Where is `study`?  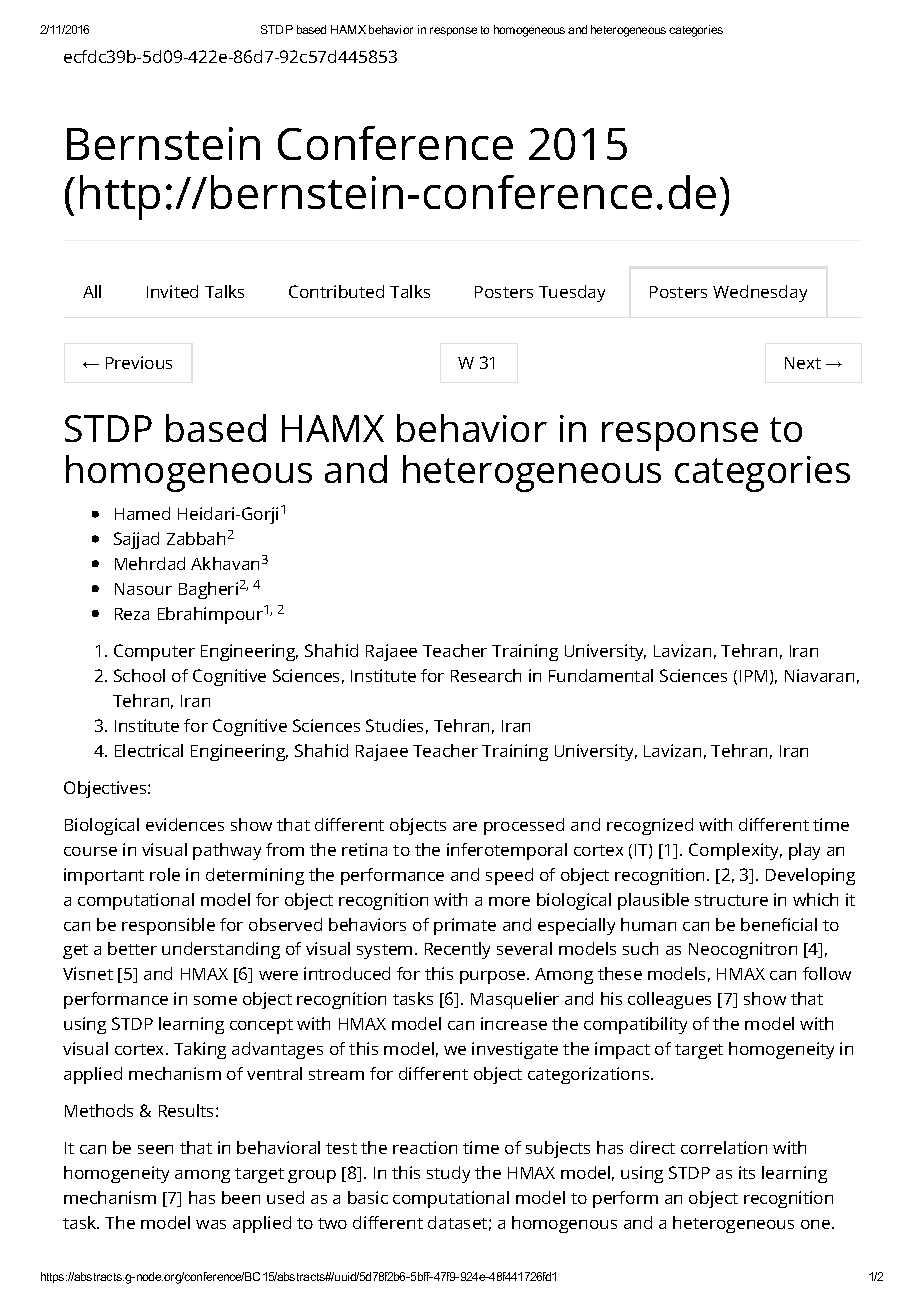 study is located at coordinates (448, 1174).
